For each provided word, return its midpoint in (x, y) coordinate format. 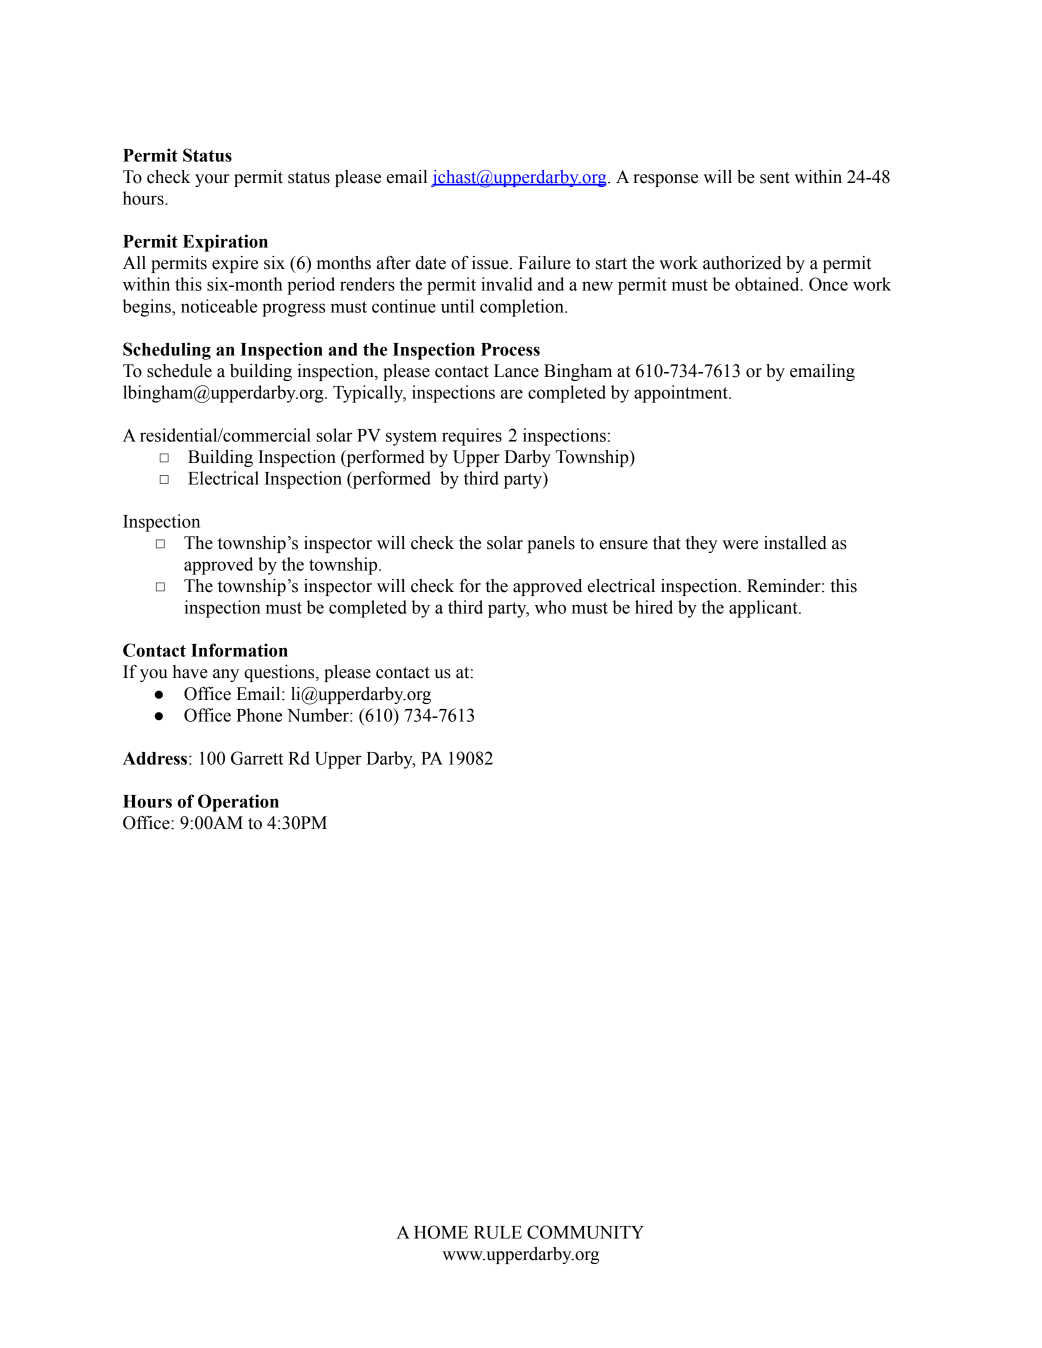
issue (491, 263)
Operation (238, 803)
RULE (498, 1232)
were (740, 545)
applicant (764, 609)
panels (551, 544)
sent (775, 178)
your (212, 180)
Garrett (257, 758)
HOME (441, 1232)
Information (239, 650)
